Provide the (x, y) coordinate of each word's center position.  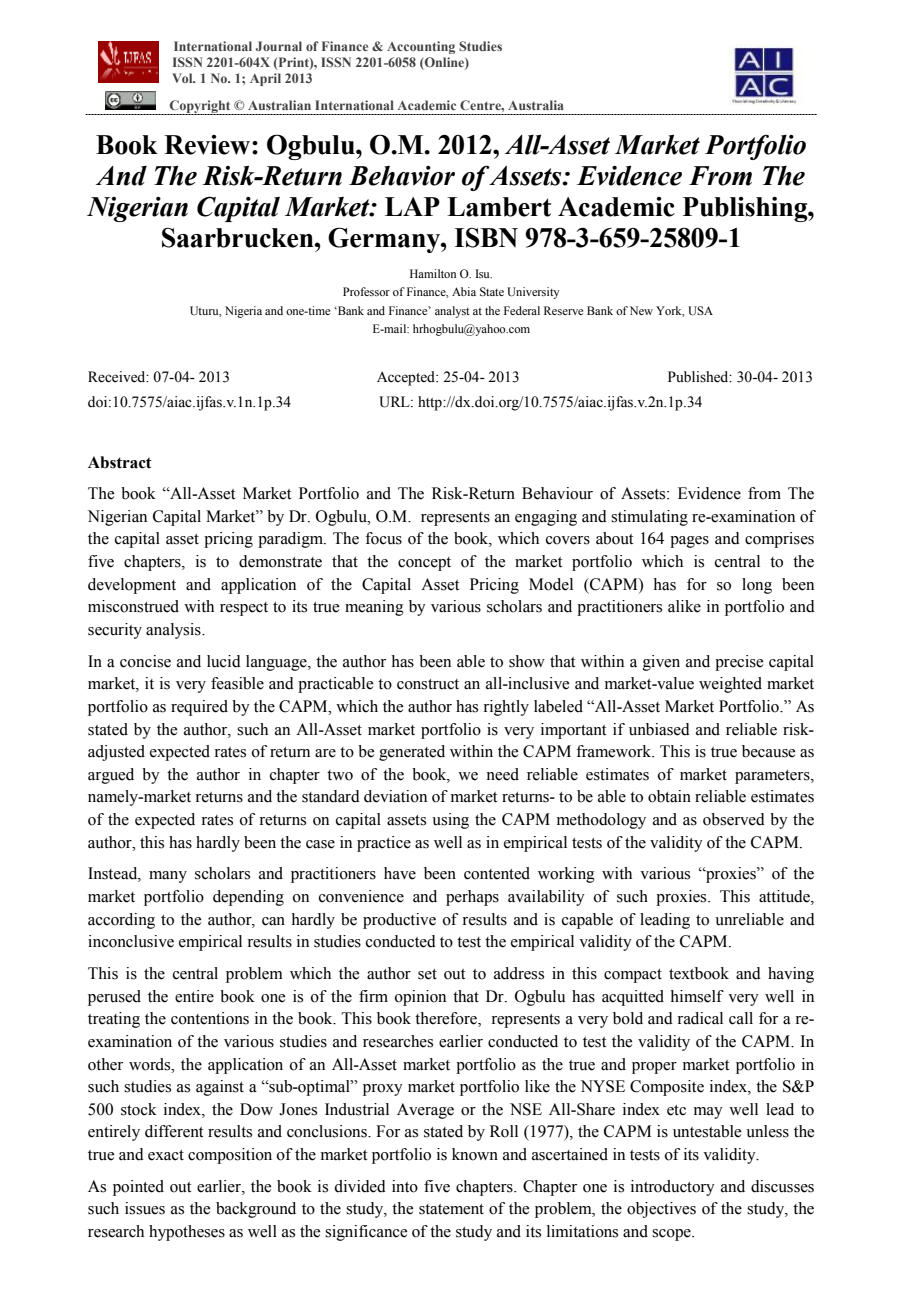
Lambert (499, 207)
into (405, 1186)
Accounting (421, 47)
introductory (673, 1188)
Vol (183, 78)
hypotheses (187, 1233)
